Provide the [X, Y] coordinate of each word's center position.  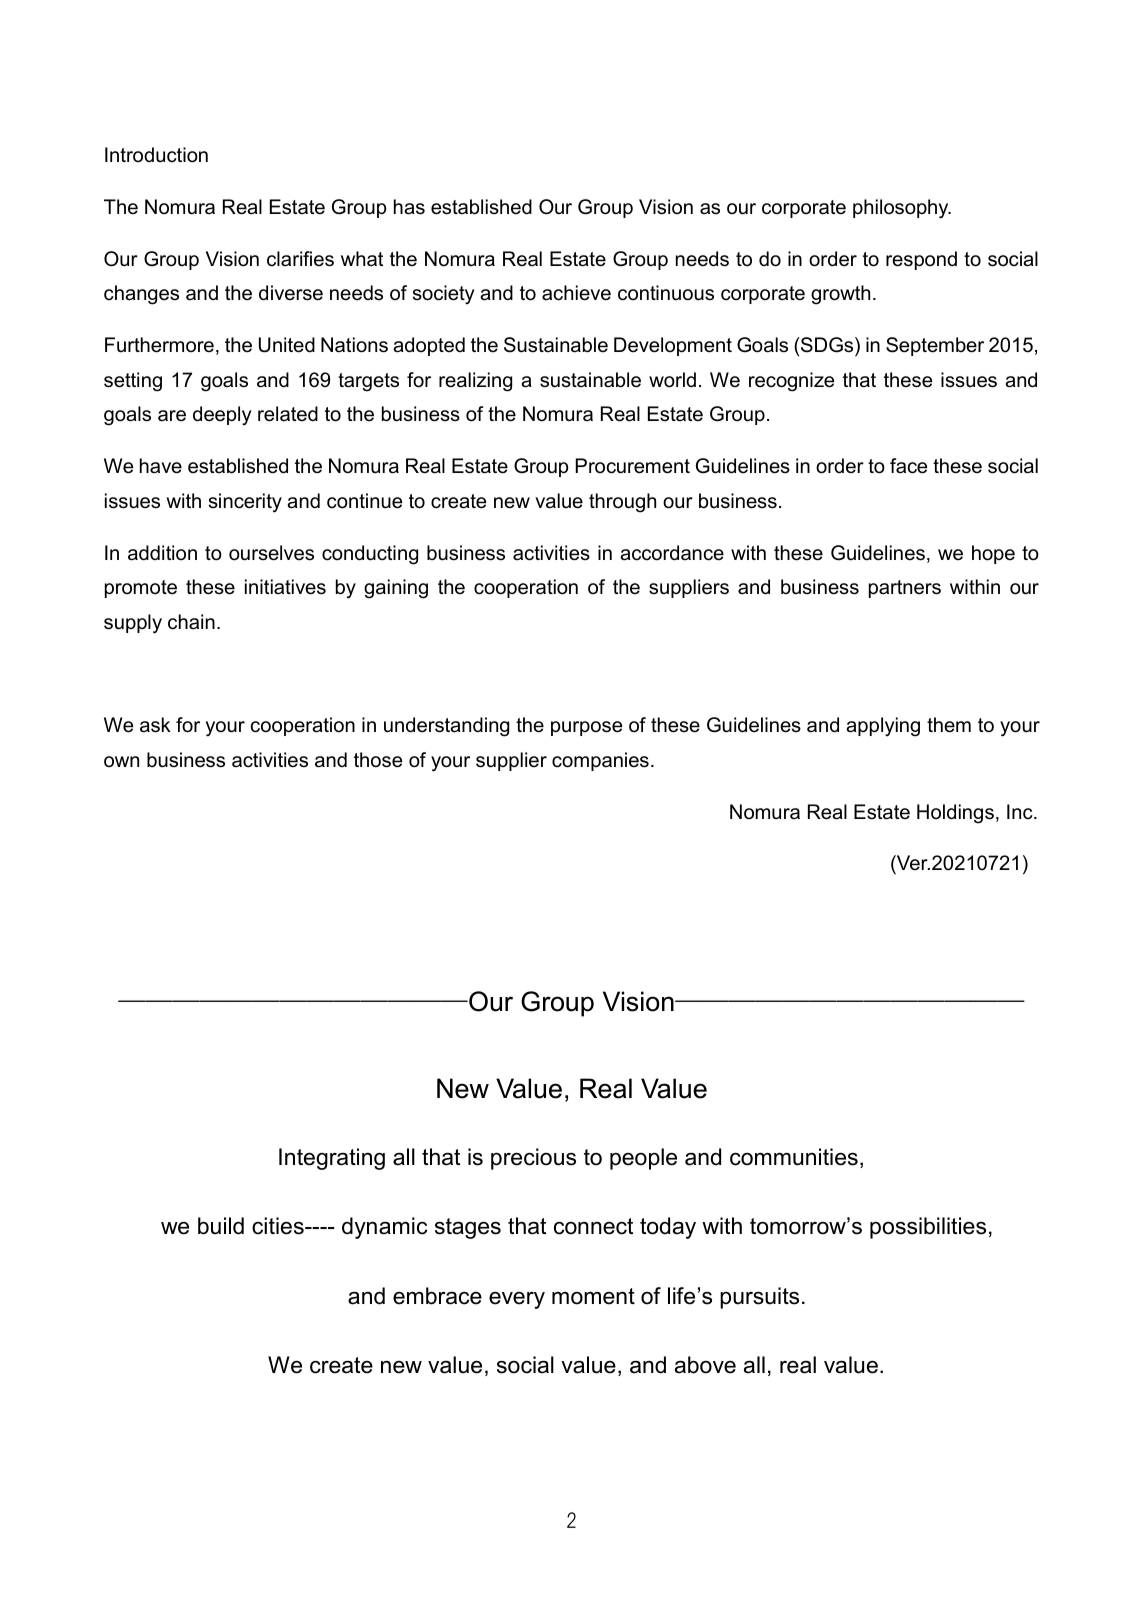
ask [155, 725]
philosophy [902, 209]
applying [883, 727]
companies [600, 761]
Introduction [156, 155]
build [221, 1226]
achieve [576, 293]
